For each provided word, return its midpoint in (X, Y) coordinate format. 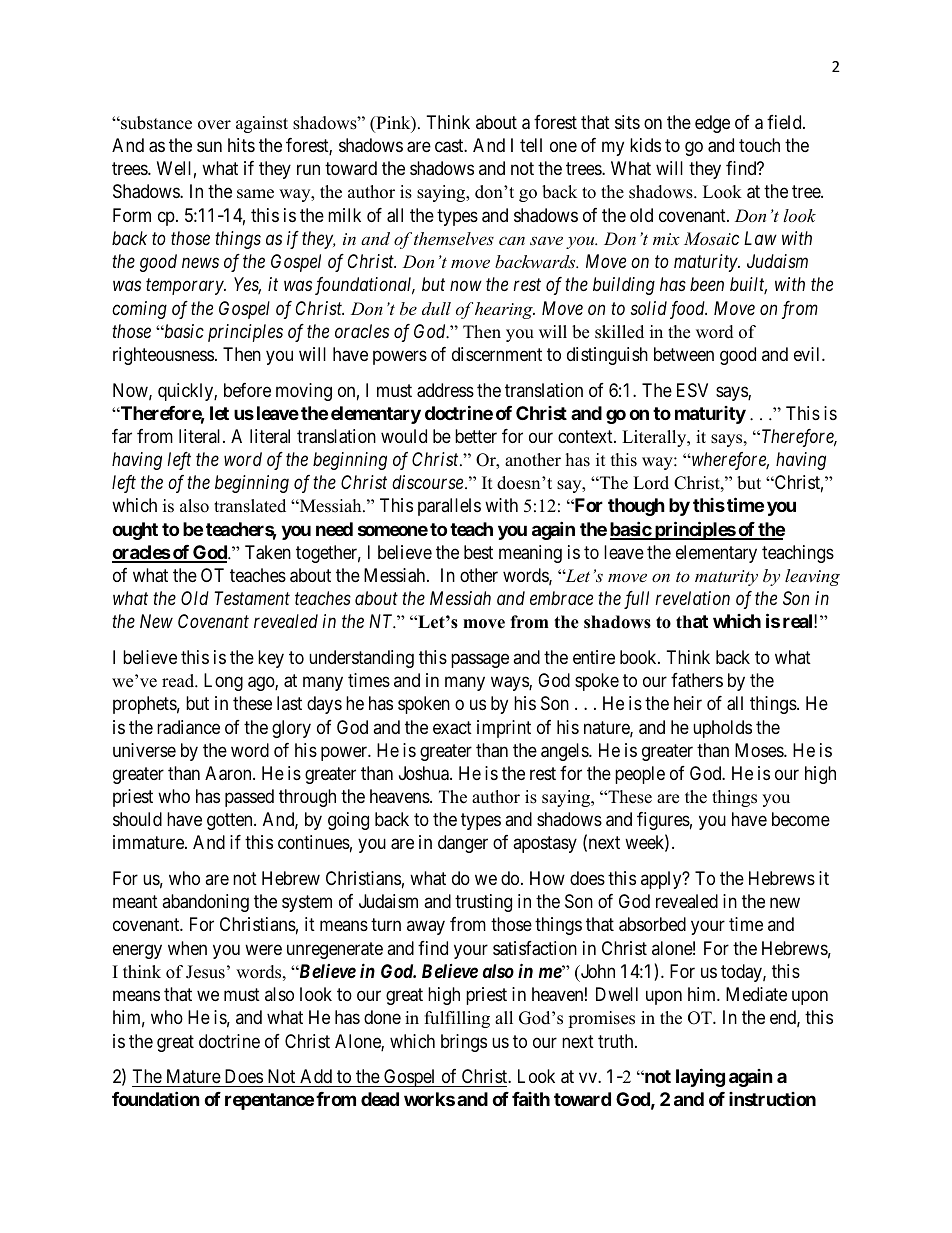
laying (700, 1077)
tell (531, 145)
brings (464, 1043)
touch (759, 145)
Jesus (205, 972)
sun (209, 147)
